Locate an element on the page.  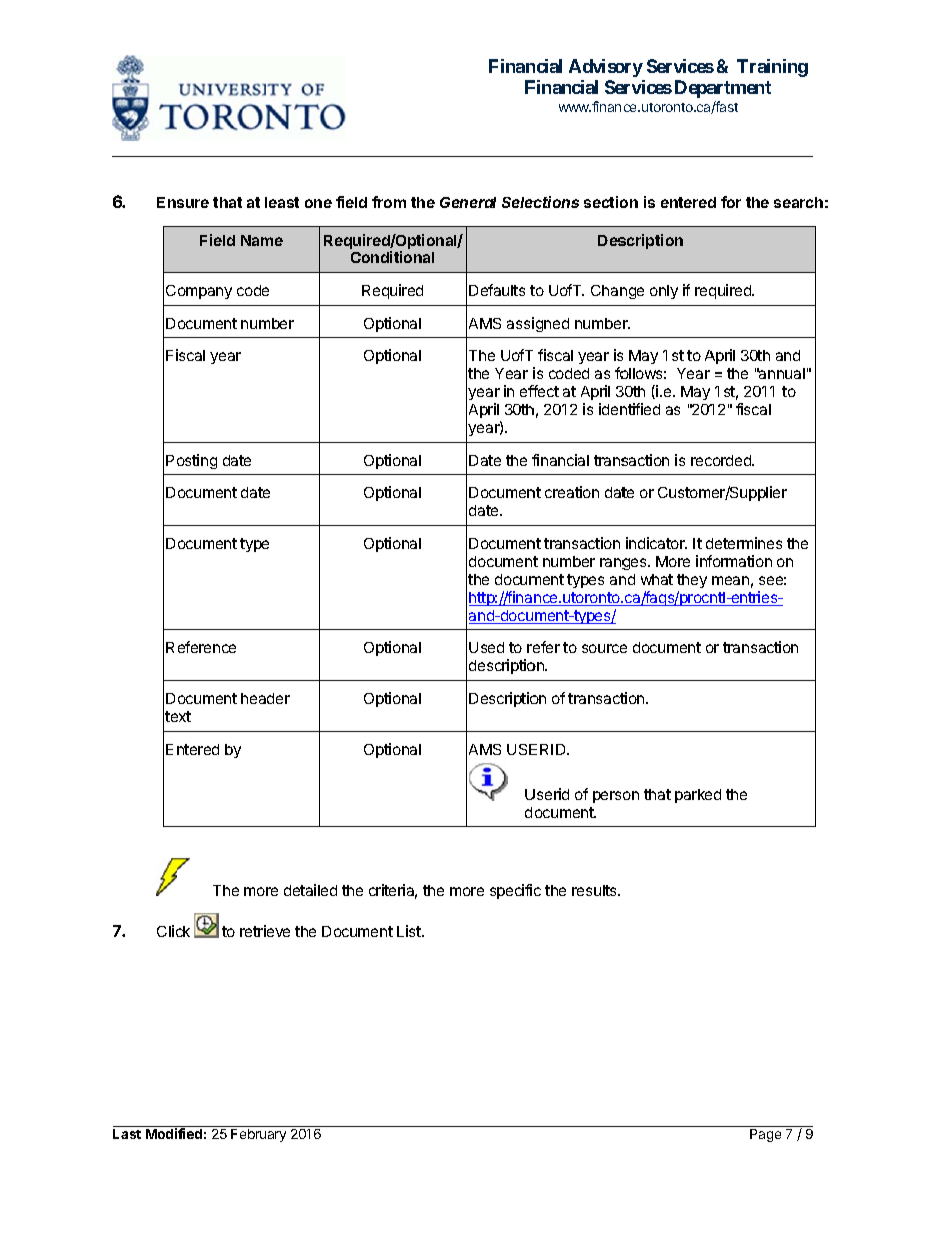
List is located at coordinates (410, 931).
